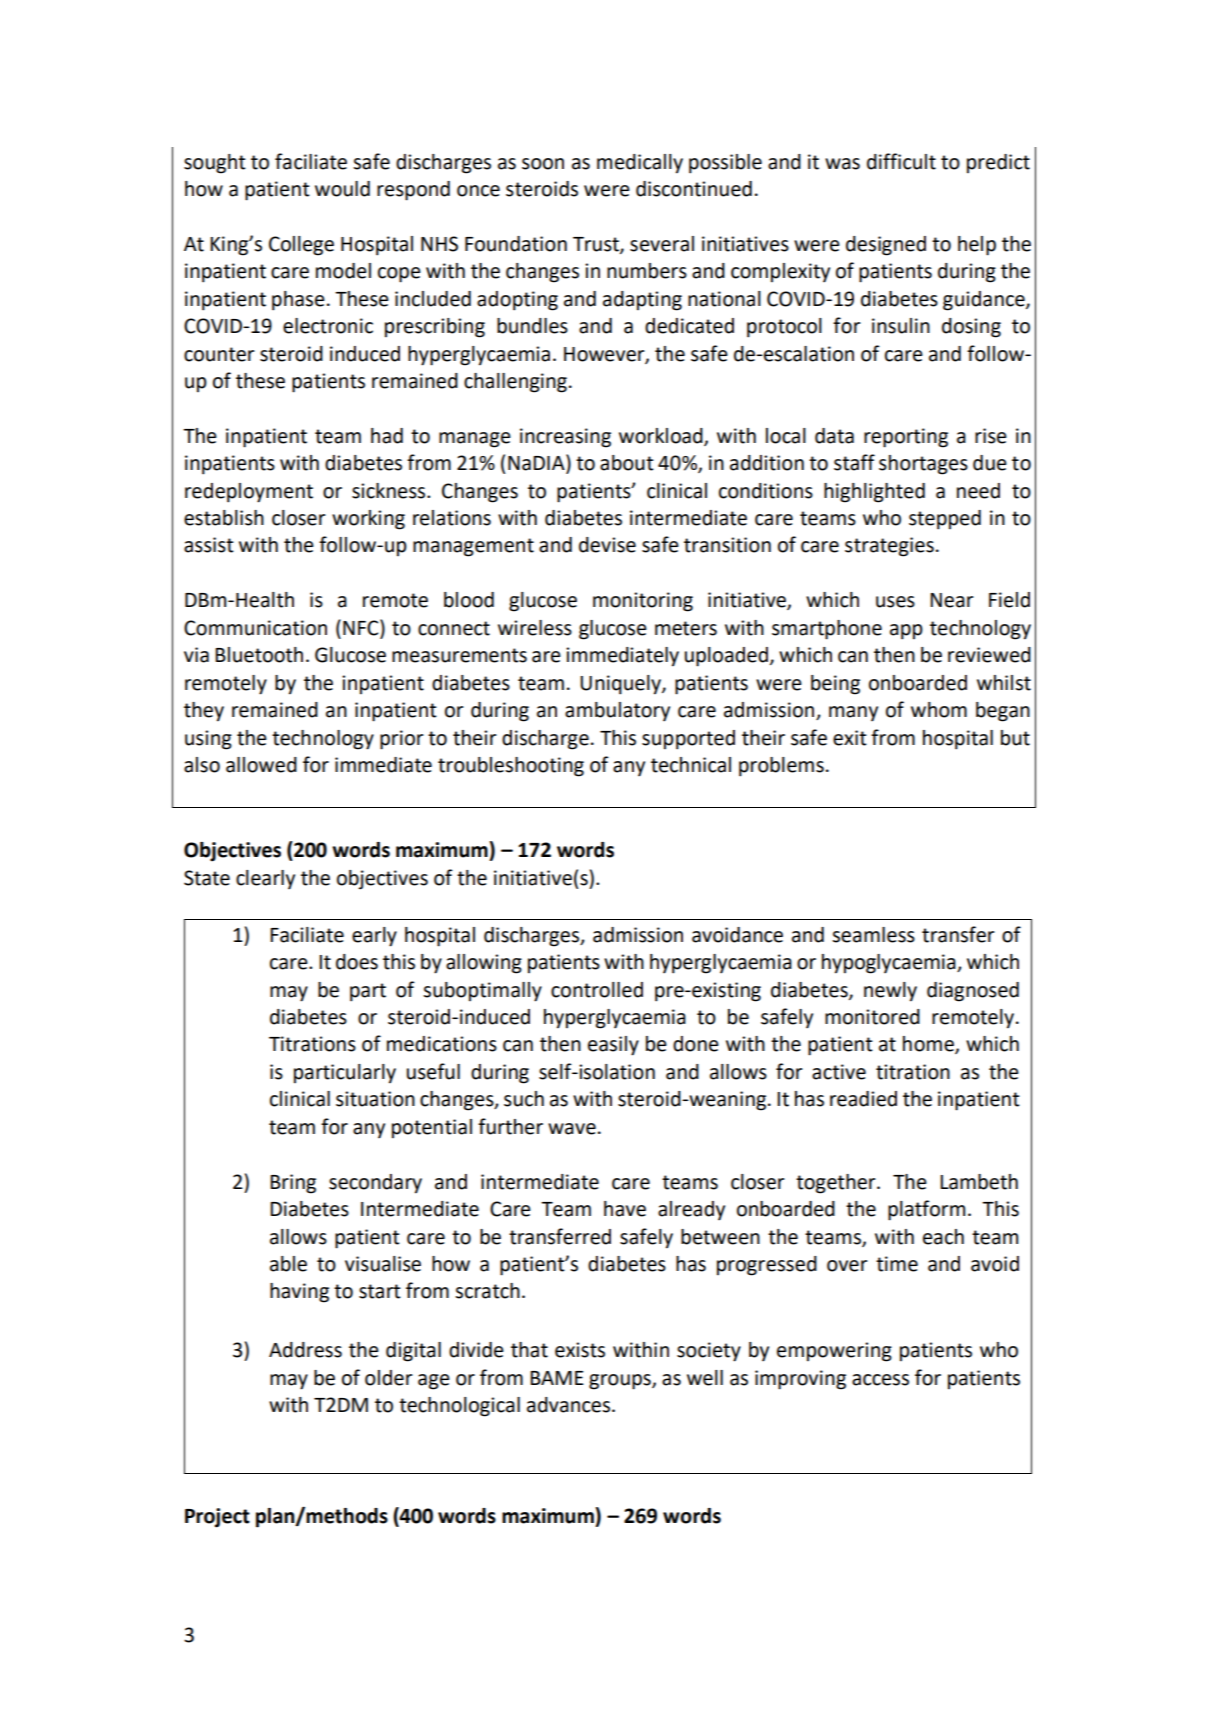 The image size is (1215, 1719). I want to click on app, so click(906, 632).
